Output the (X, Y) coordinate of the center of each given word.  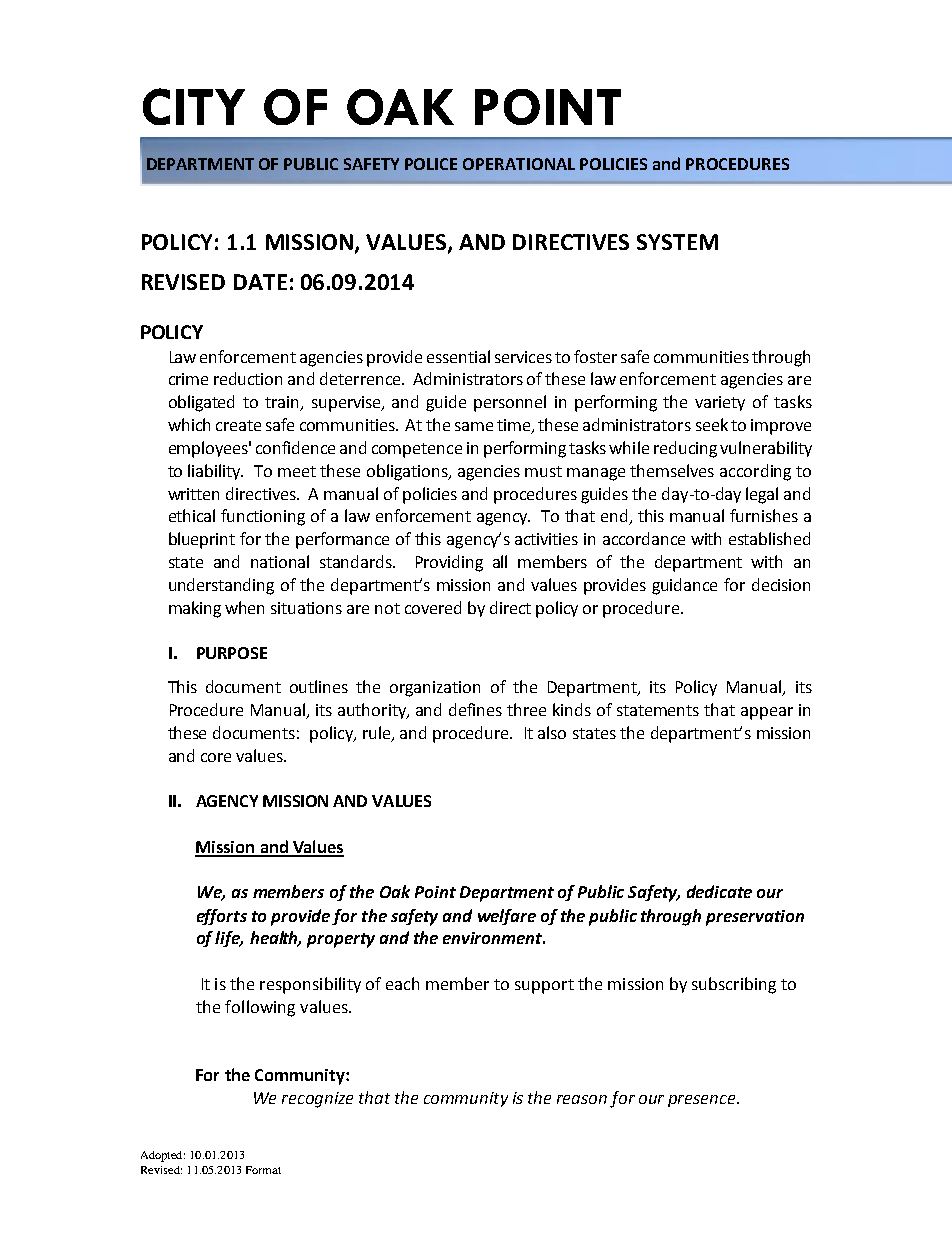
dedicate (719, 891)
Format (263, 1170)
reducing (685, 449)
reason (582, 1099)
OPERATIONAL (519, 164)
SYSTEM (677, 242)
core (216, 757)
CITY (194, 106)
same (474, 426)
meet (297, 471)
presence (703, 1101)
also (552, 732)
